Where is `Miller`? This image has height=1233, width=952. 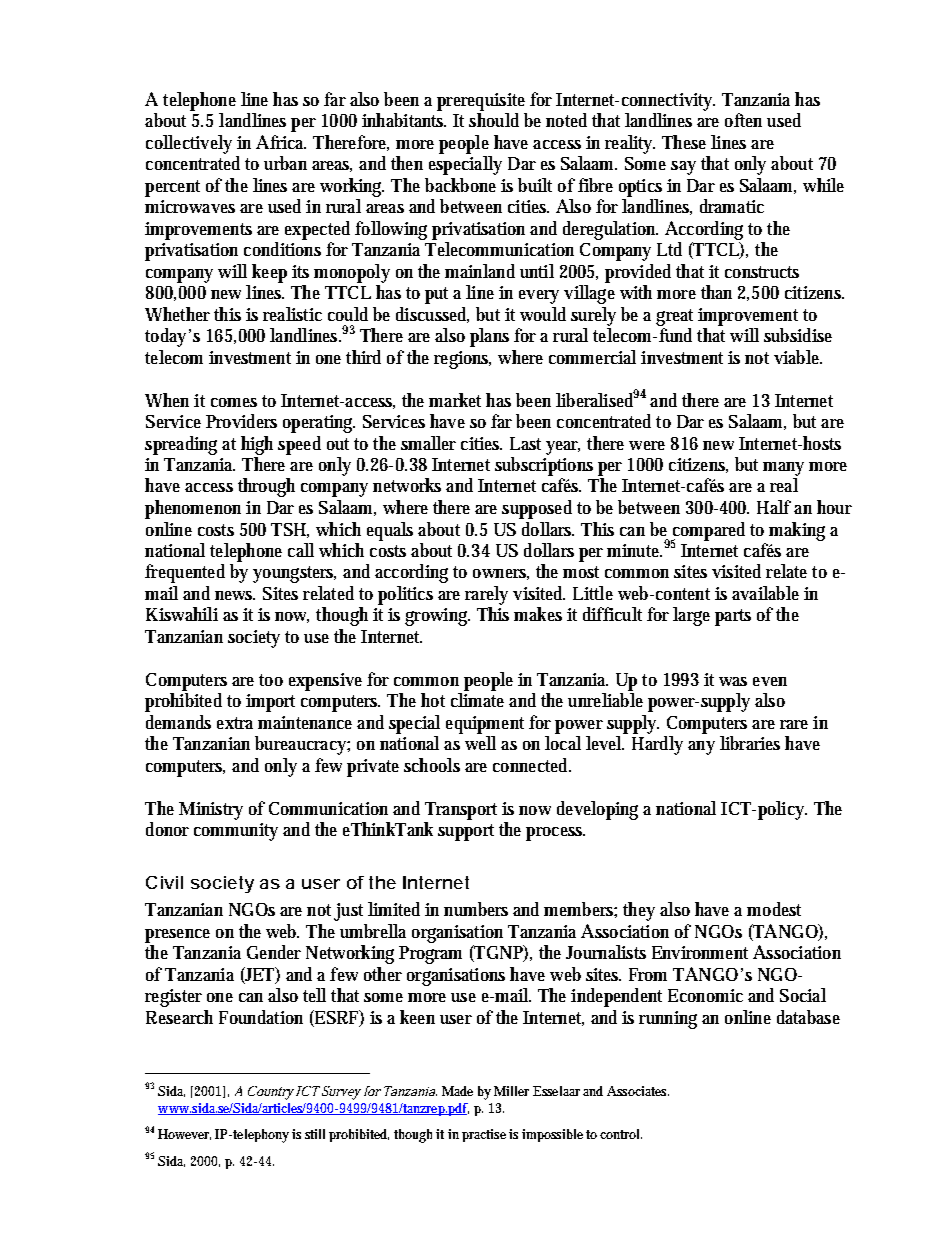
Miller is located at coordinates (511, 1091).
